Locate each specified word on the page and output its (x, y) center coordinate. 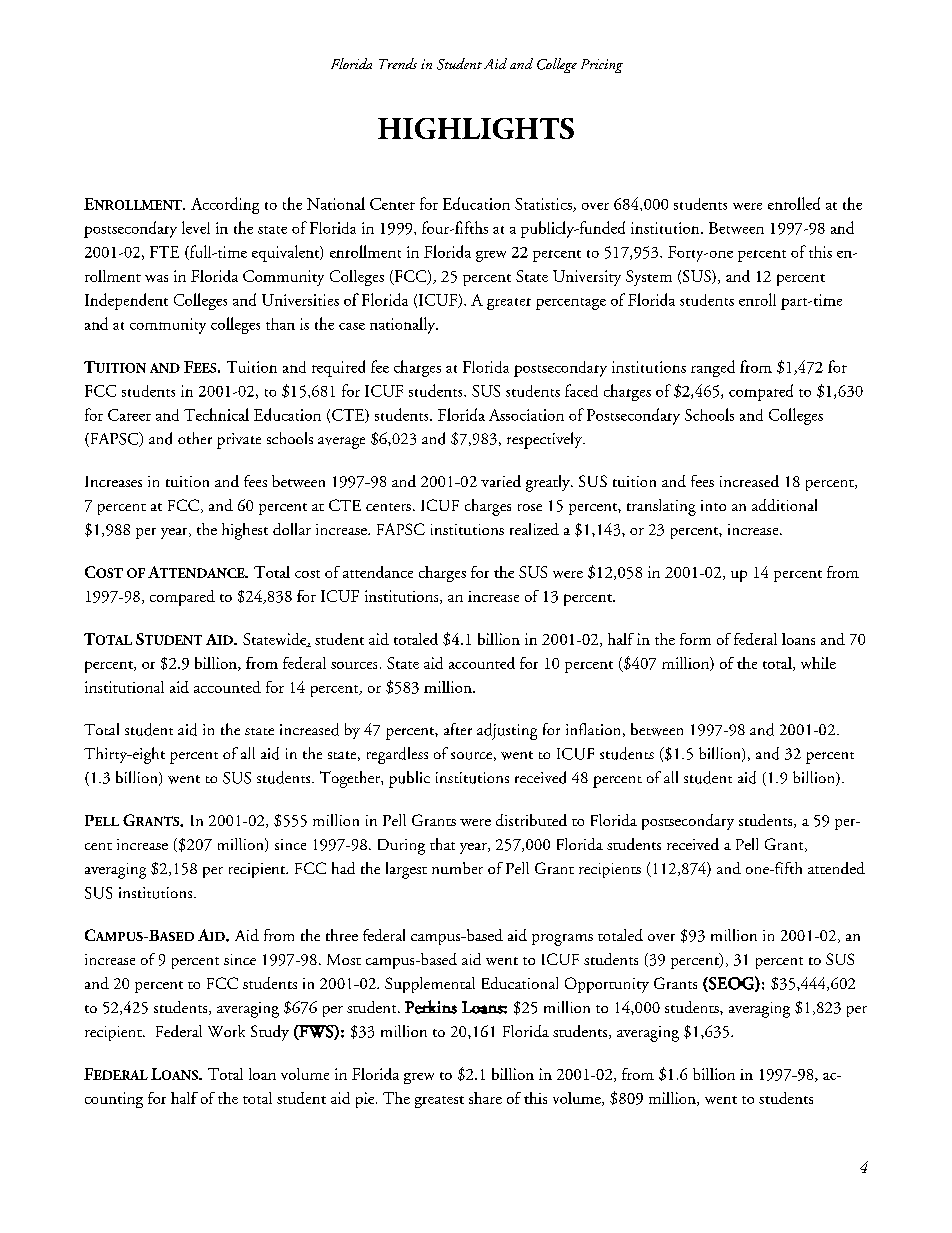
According (225, 205)
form (695, 639)
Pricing (602, 66)
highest (245, 531)
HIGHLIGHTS (476, 128)
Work (226, 1031)
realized (534, 529)
